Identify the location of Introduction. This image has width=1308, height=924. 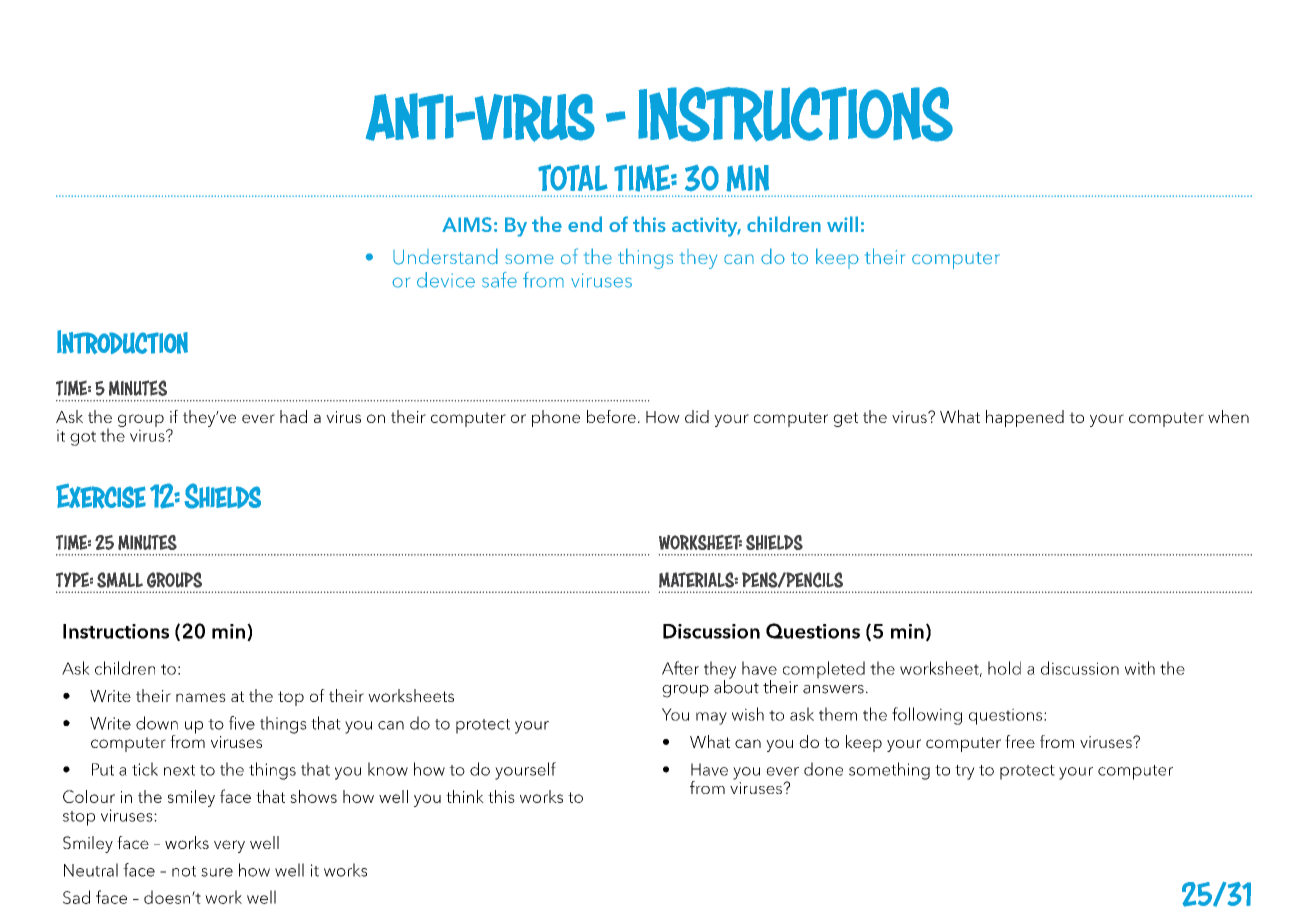
(122, 342).
